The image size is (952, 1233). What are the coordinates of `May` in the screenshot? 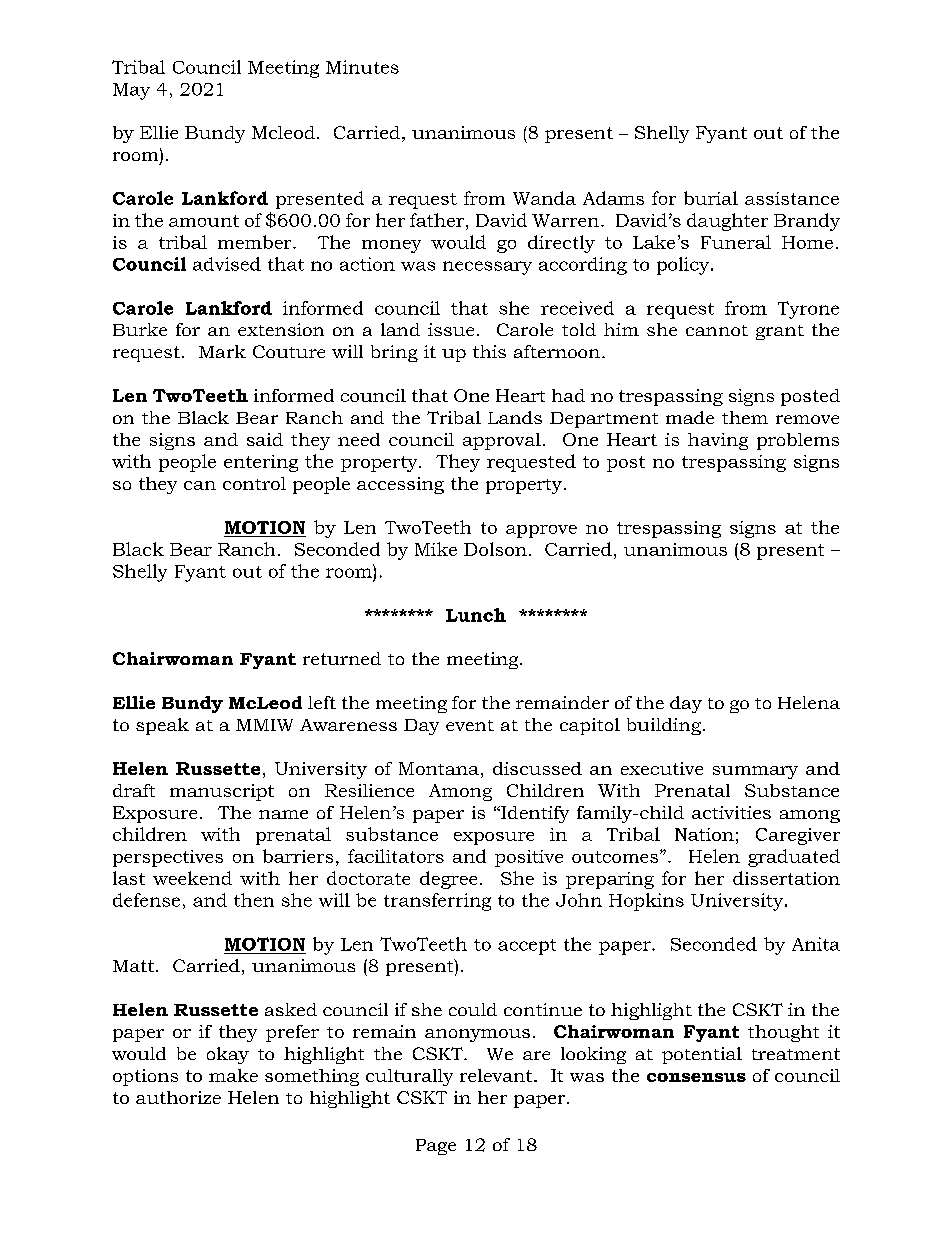 It's located at (131, 91).
